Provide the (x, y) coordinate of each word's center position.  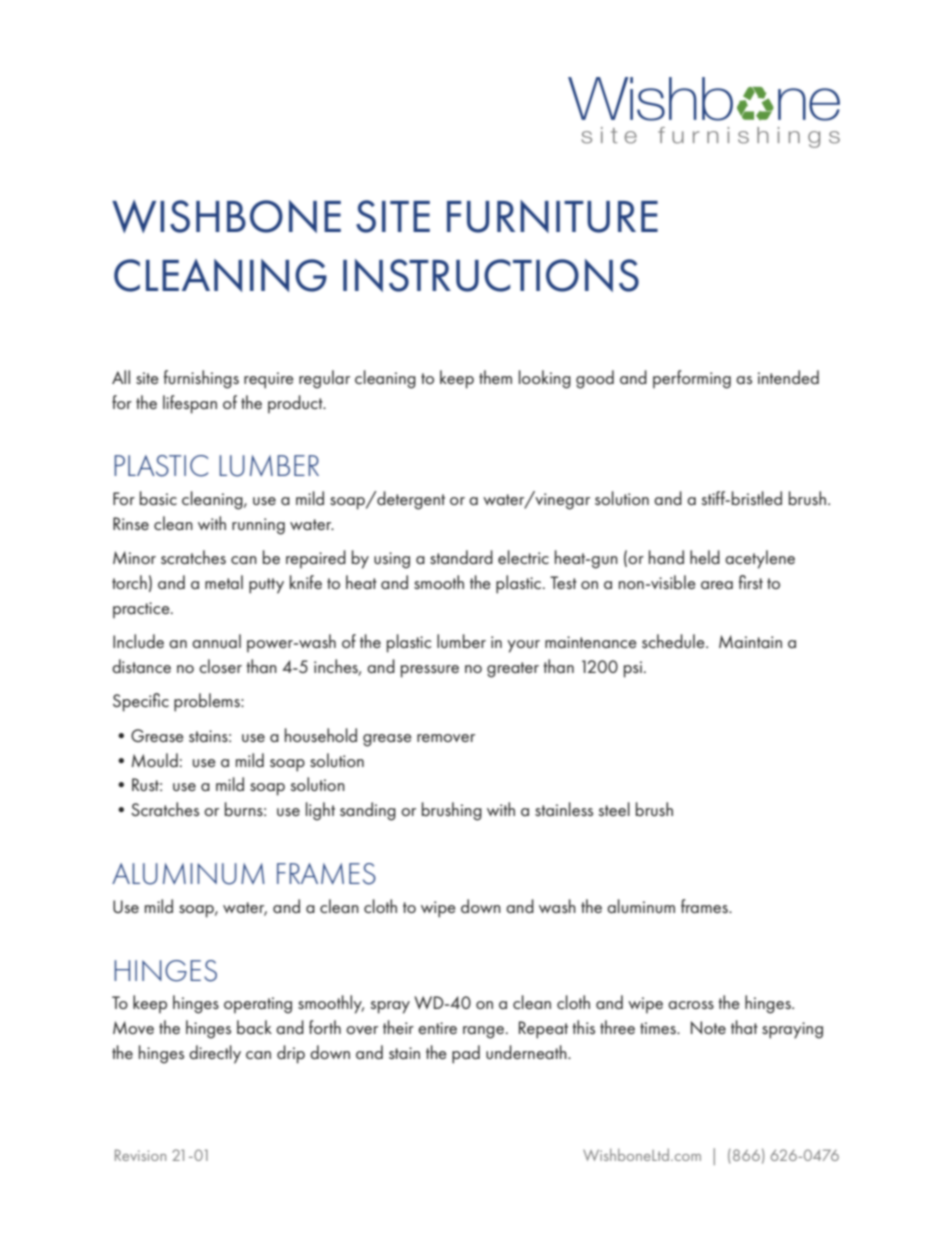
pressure (430, 671)
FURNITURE (552, 216)
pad (466, 1054)
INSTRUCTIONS (491, 275)
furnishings (201, 379)
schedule (674, 641)
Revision (140, 1155)
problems (208, 702)
